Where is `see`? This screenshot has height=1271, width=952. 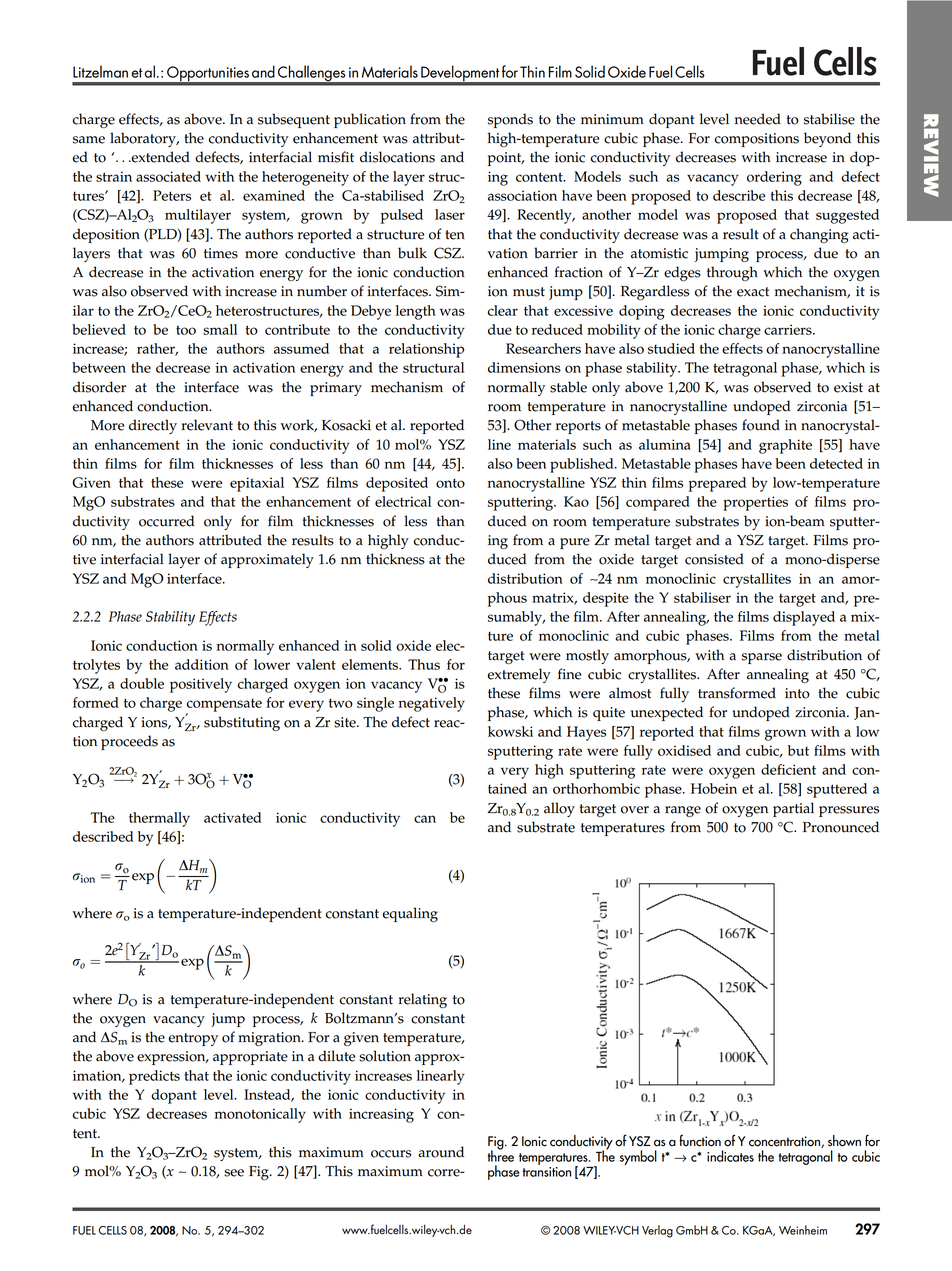 see is located at coordinates (234, 1173).
